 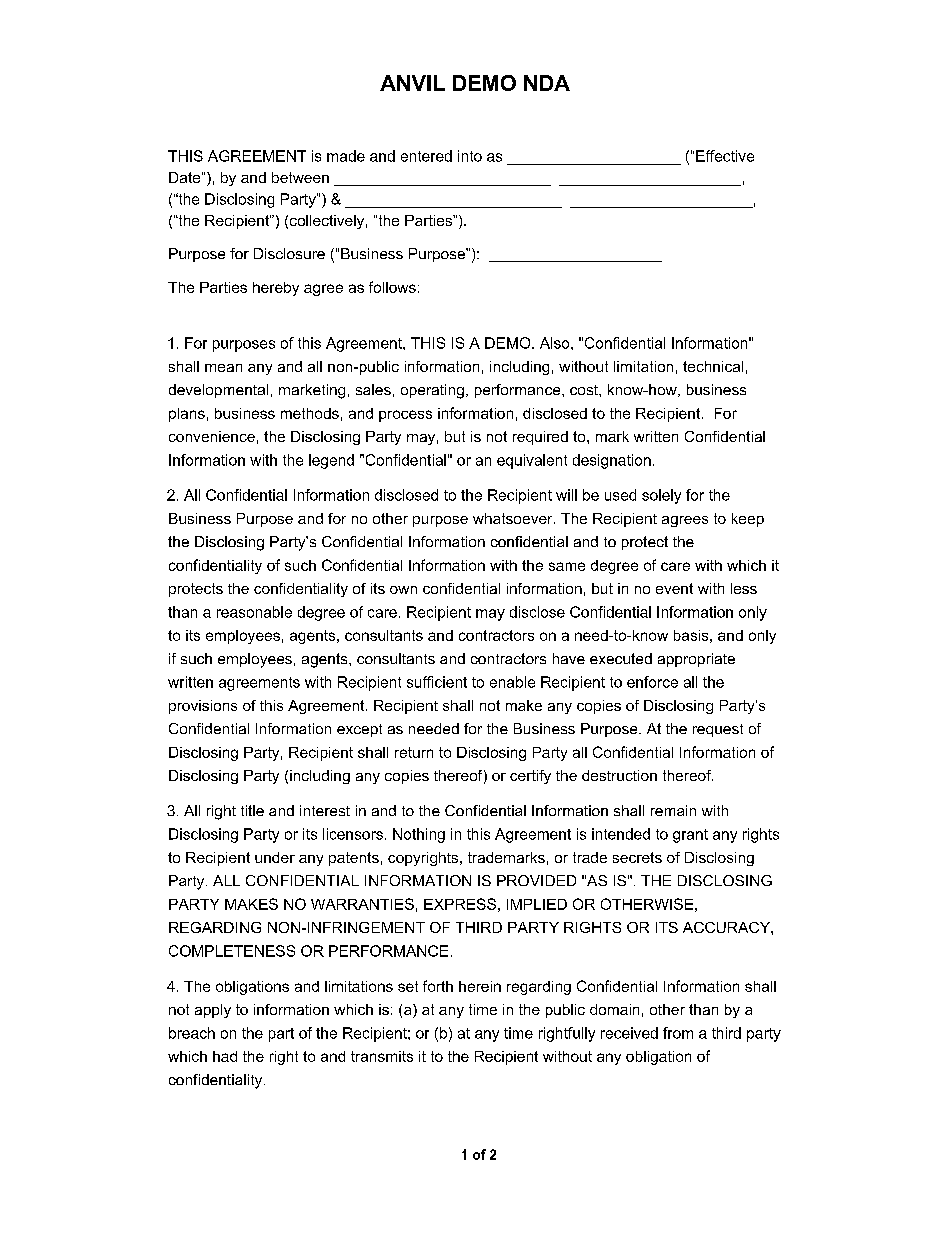 I want to click on between, so click(x=300, y=177).
